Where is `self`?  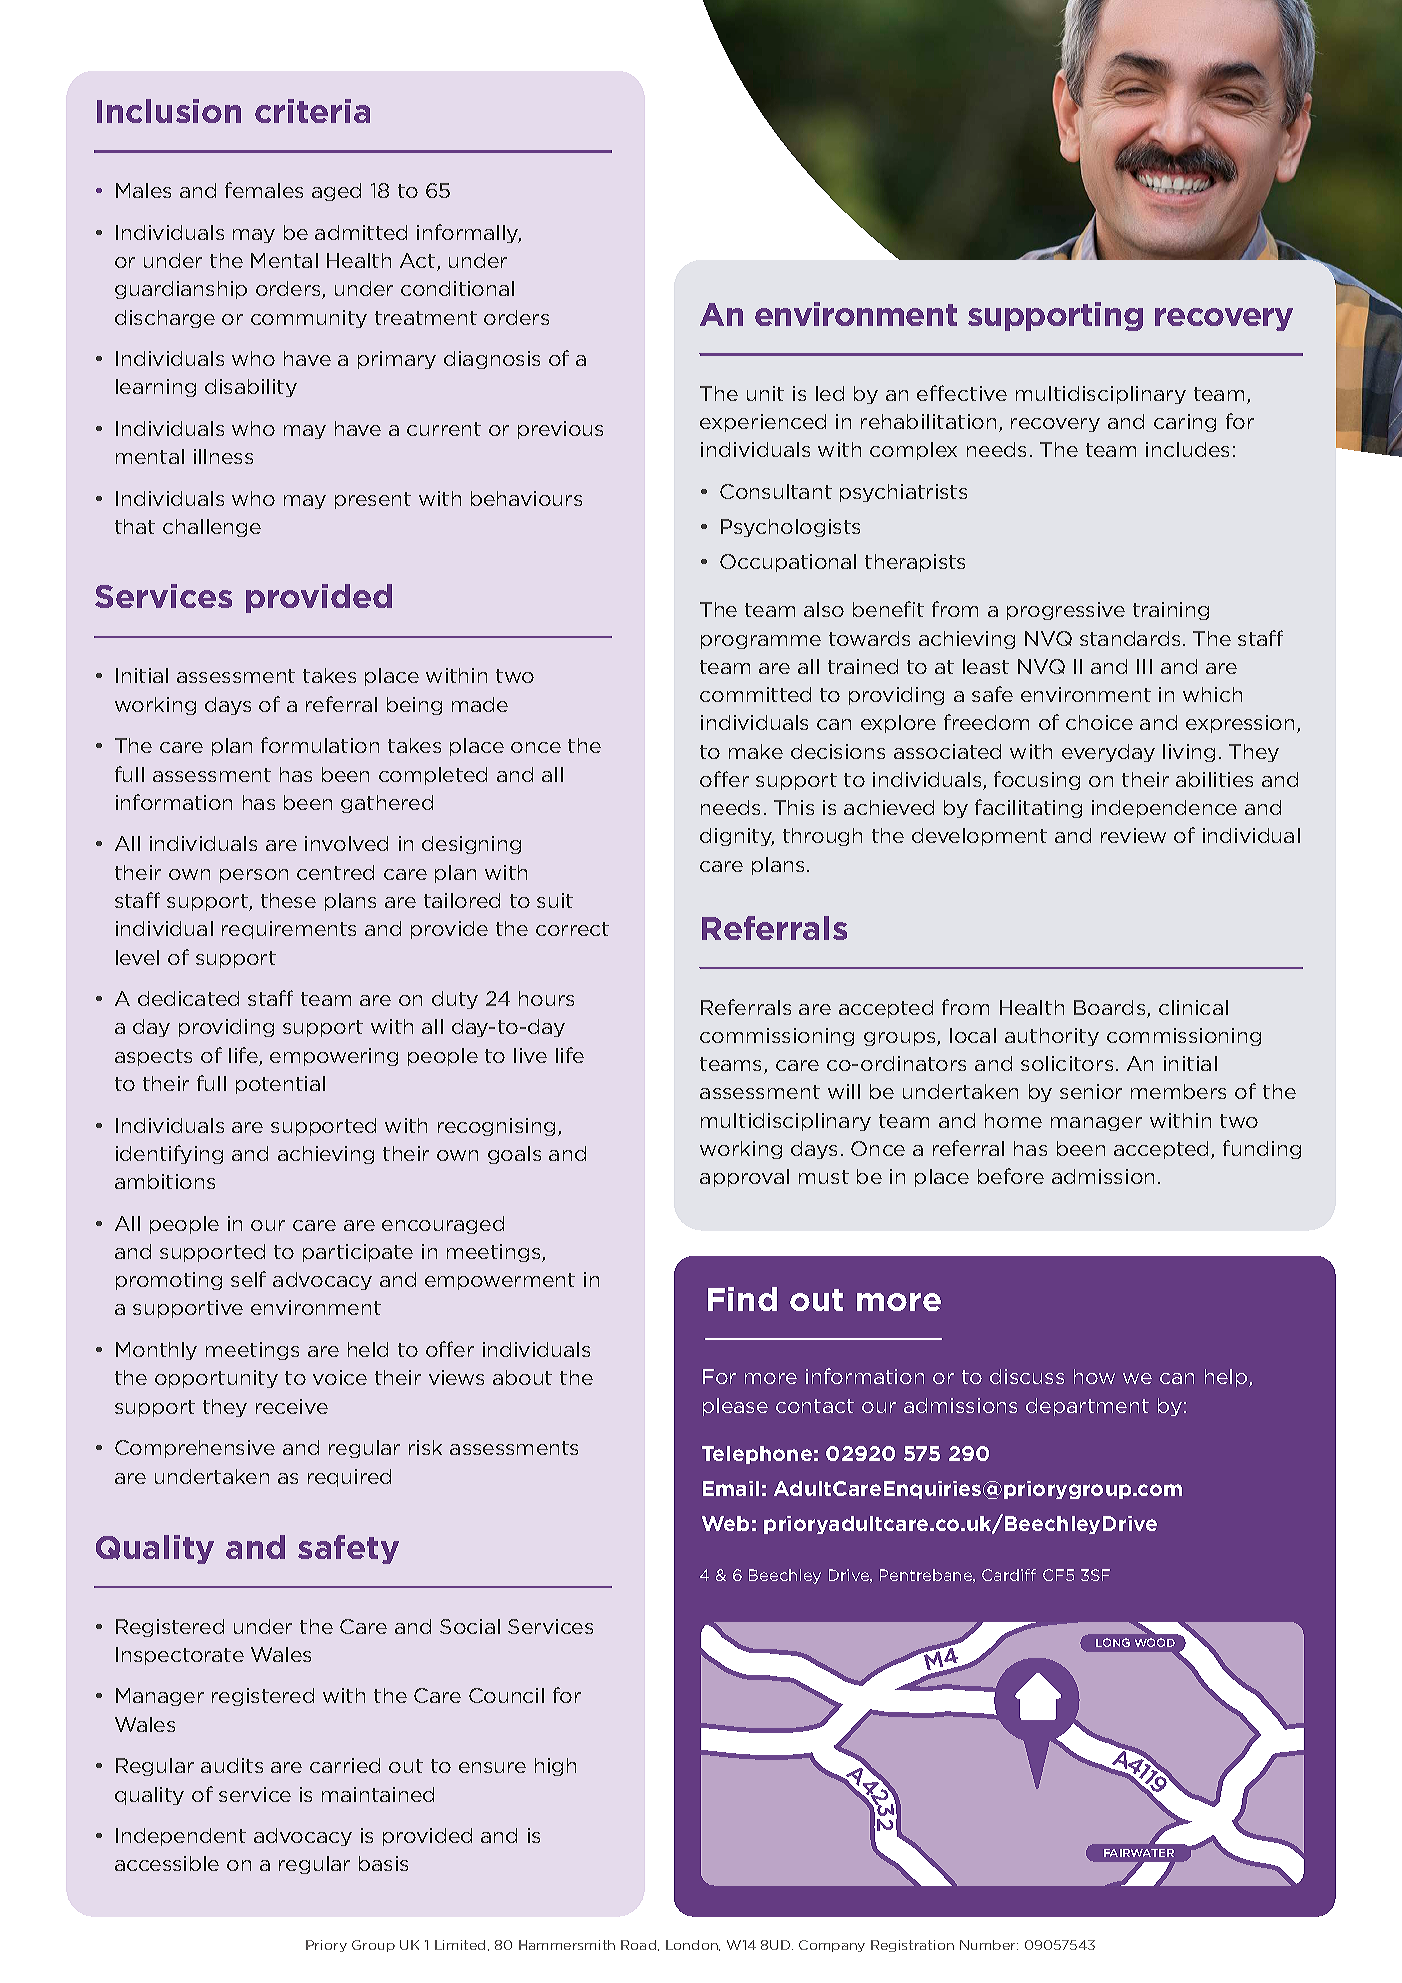 self is located at coordinates (248, 1279).
